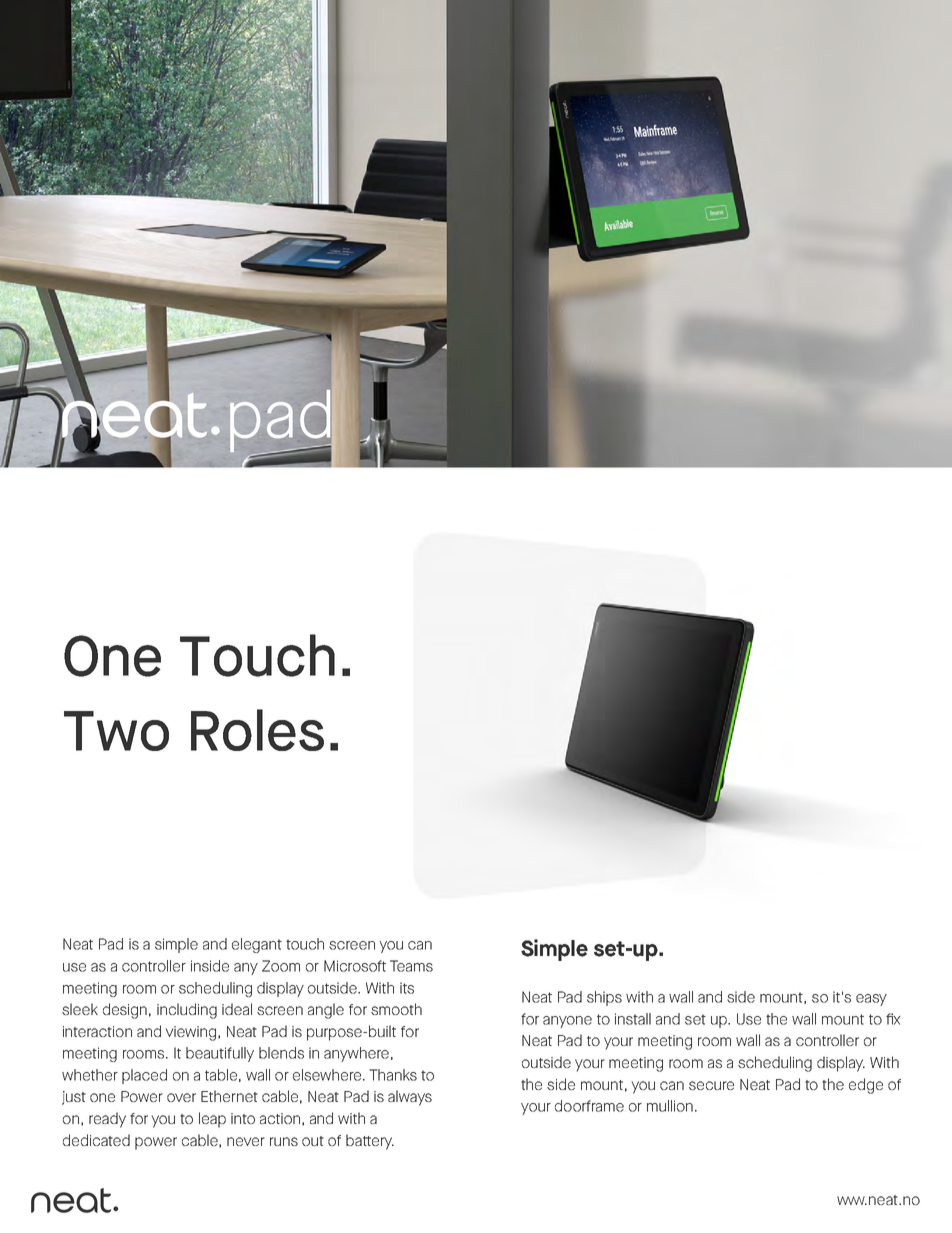 Image resolution: width=952 pixels, height=1233 pixels. Describe the element at coordinates (396, 1009) in the page. I see `smooth` at that location.
